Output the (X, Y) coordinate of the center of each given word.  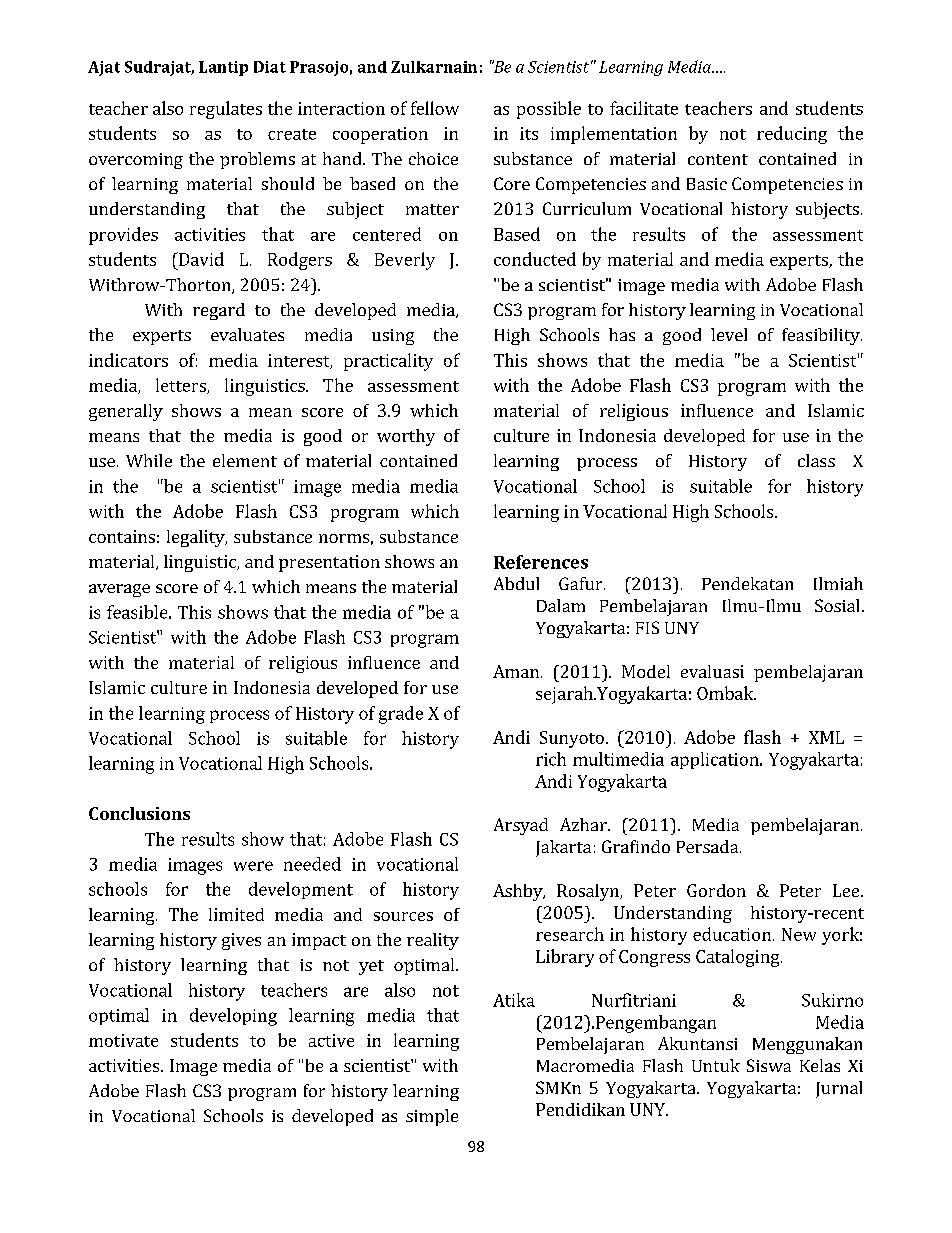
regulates (226, 110)
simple (432, 1117)
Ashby (519, 892)
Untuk (716, 1065)
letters (182, 386)
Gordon (716, 890)
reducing (792, 135)
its (529, 133)
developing (233, 1017)
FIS (647, 627)
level (729, 334)
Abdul (516, 583)
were (253, 866)
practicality (388, 362)
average (119, 590)
